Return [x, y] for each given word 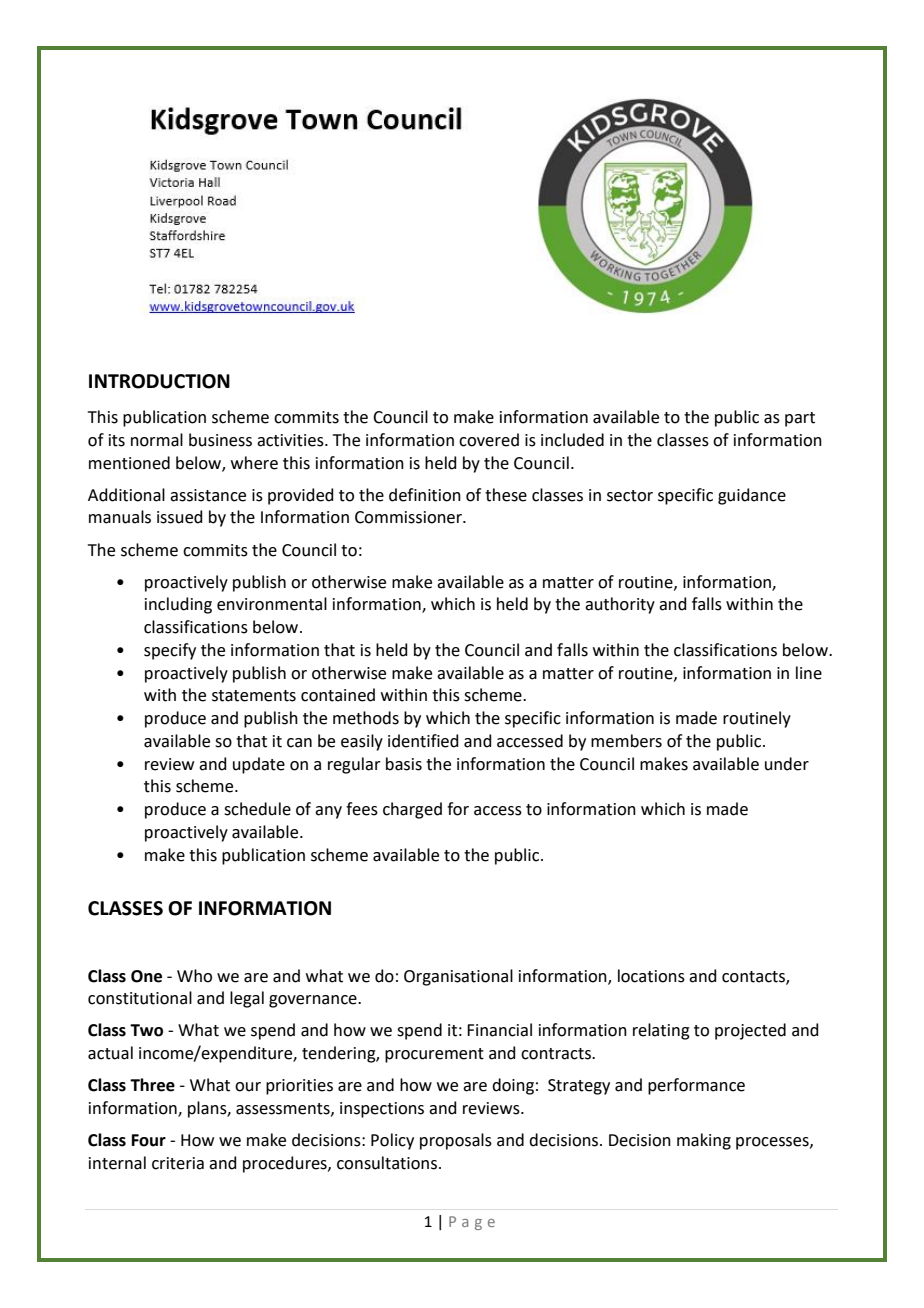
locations [651, 976]
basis [404, 764]
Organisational [458, 977]
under [787, 764]
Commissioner [410, 517]
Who [194, 976]
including [178, 605]
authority [620, 605]
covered [489, 440]
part [800, 419]
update [259, 765]
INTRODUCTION [159, 381]
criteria [178, 1163]
